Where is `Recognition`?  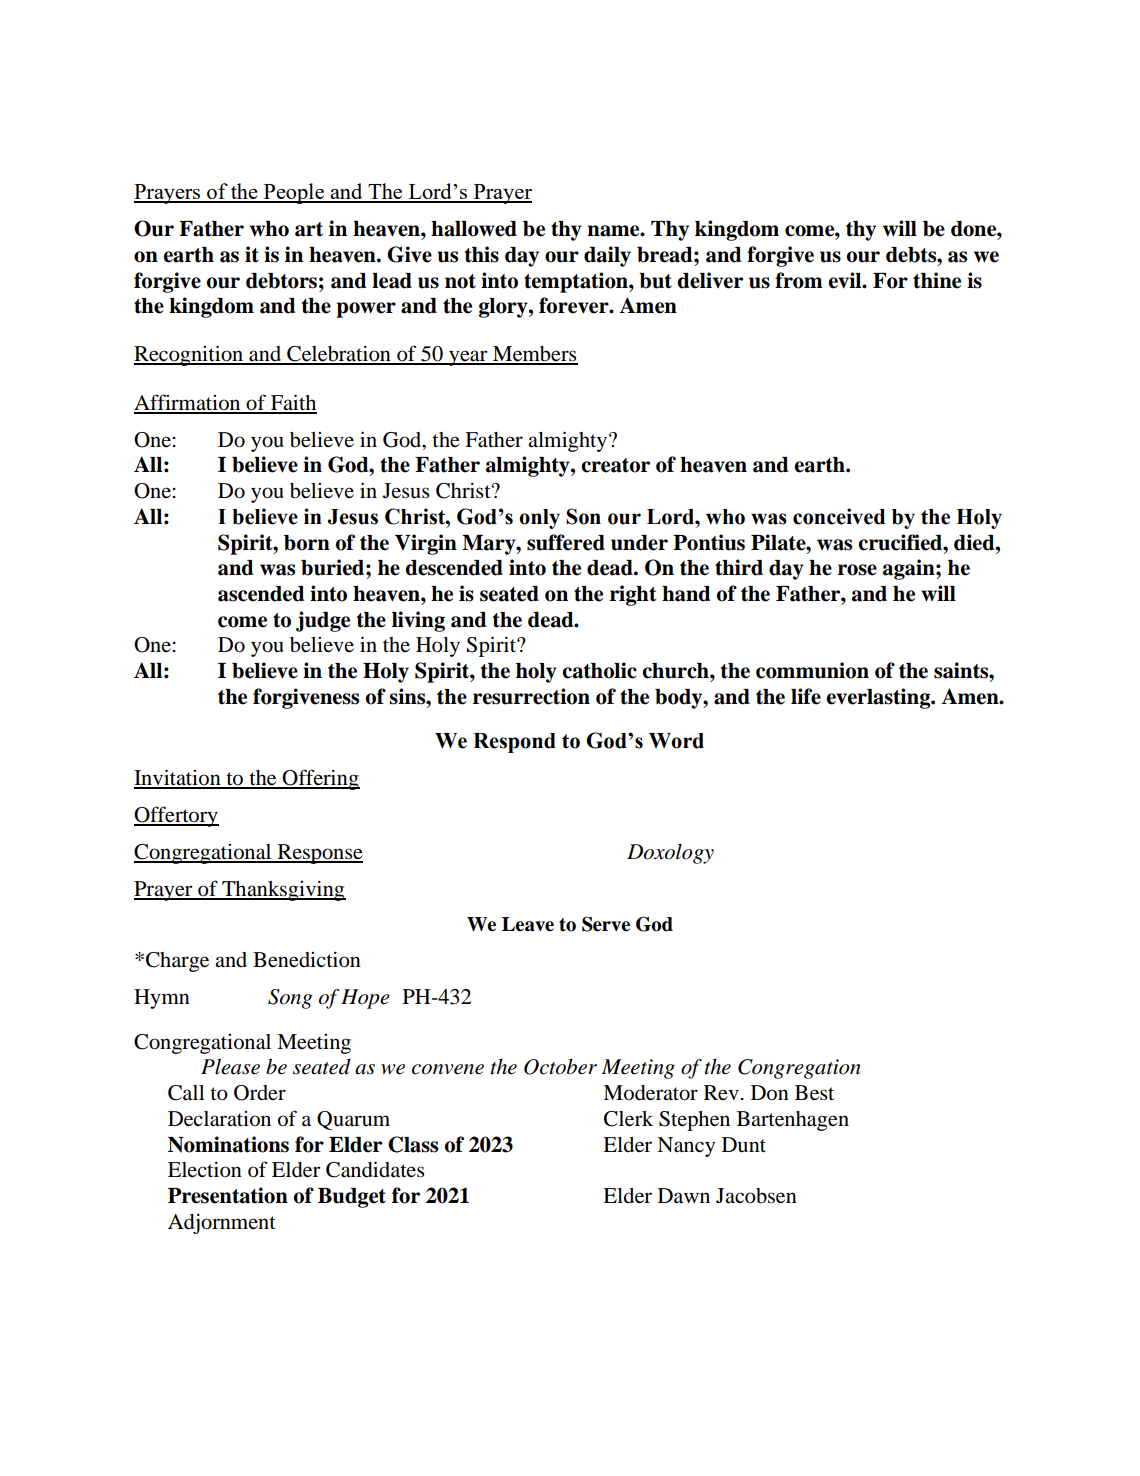 Recognition is located at coordinates (190, 355).
